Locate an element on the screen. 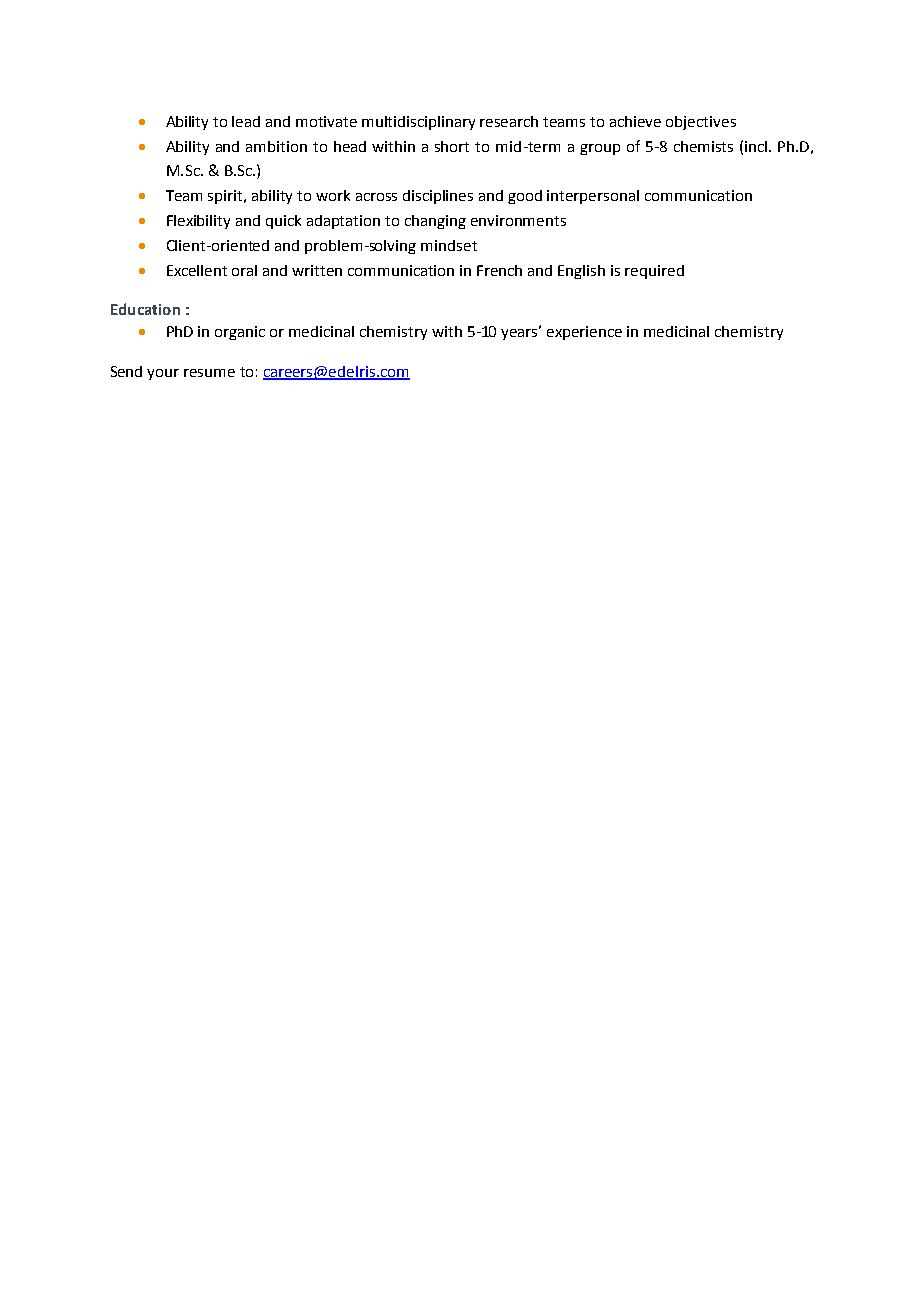 The height and width of the screenshot is (1308, 924). spirit is located at coordinates (227, 197).
